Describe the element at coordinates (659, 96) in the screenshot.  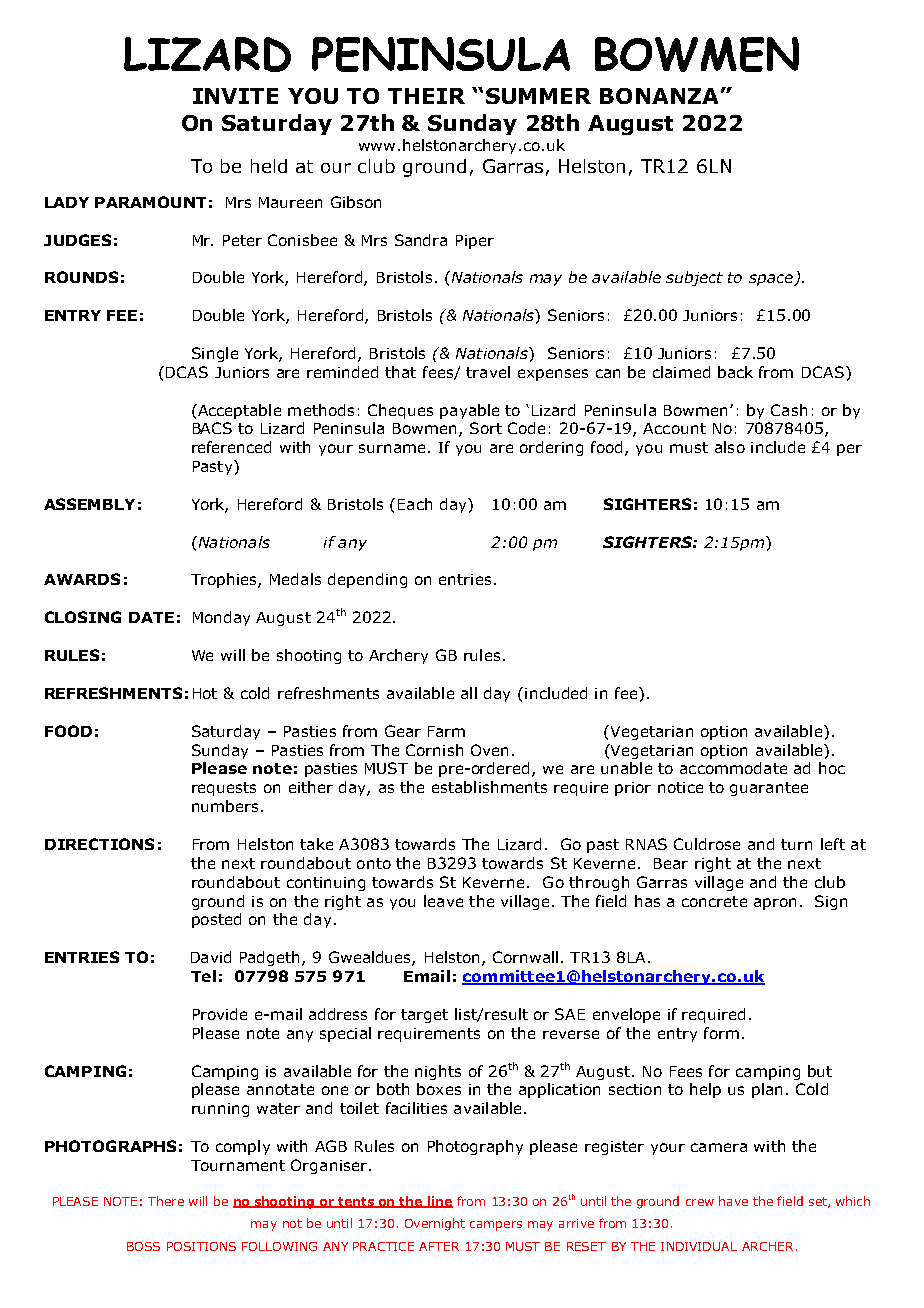
I see `BONANZA` at that location.
